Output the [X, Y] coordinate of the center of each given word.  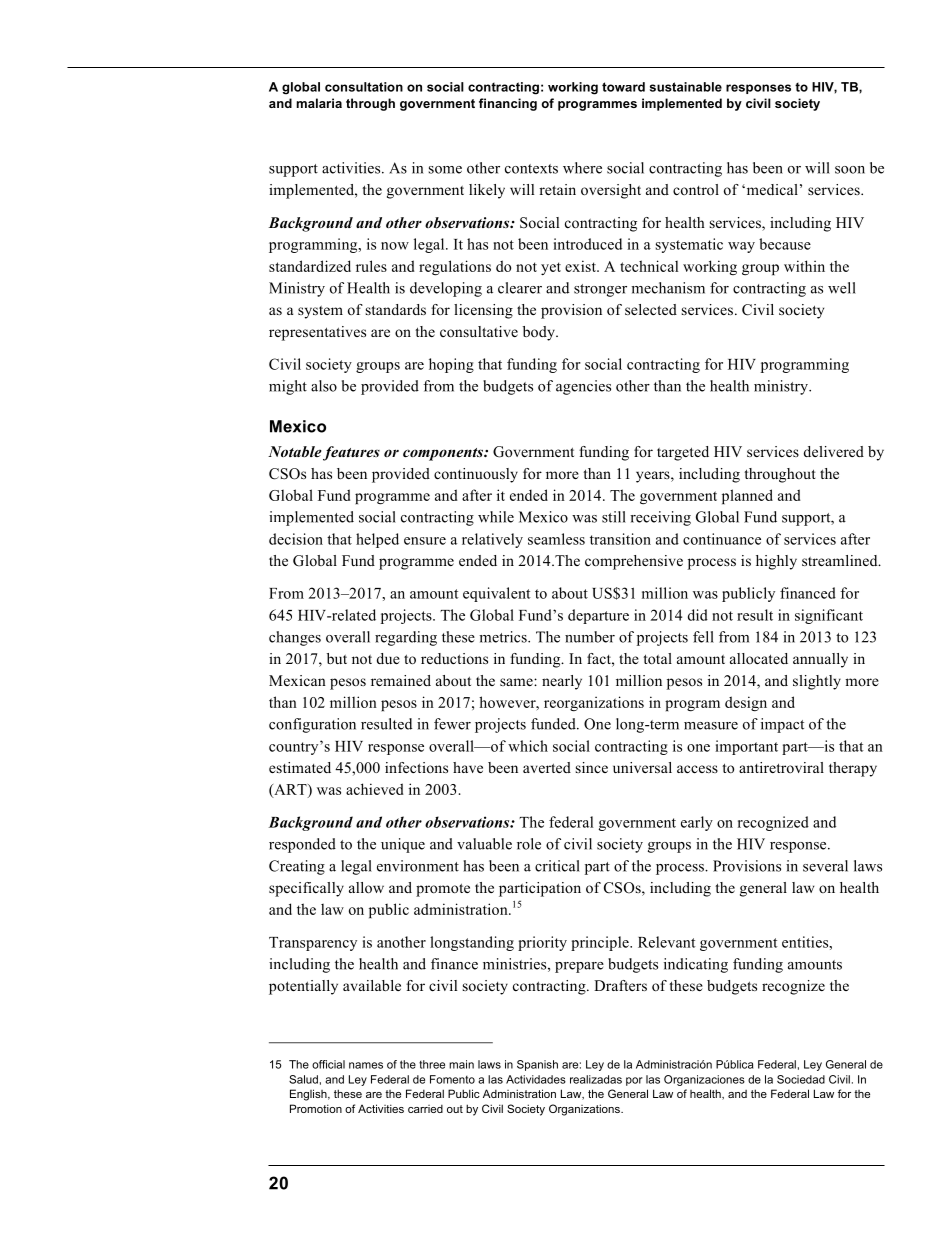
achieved [375, 789]
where [582, 168]
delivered [834, 451]
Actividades [536, 1079]
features [351, 453]
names [366, 1065]
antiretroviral [781, 767]
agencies [583, 387]
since [592, 767]
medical [771, 189]
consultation [364, 87]
